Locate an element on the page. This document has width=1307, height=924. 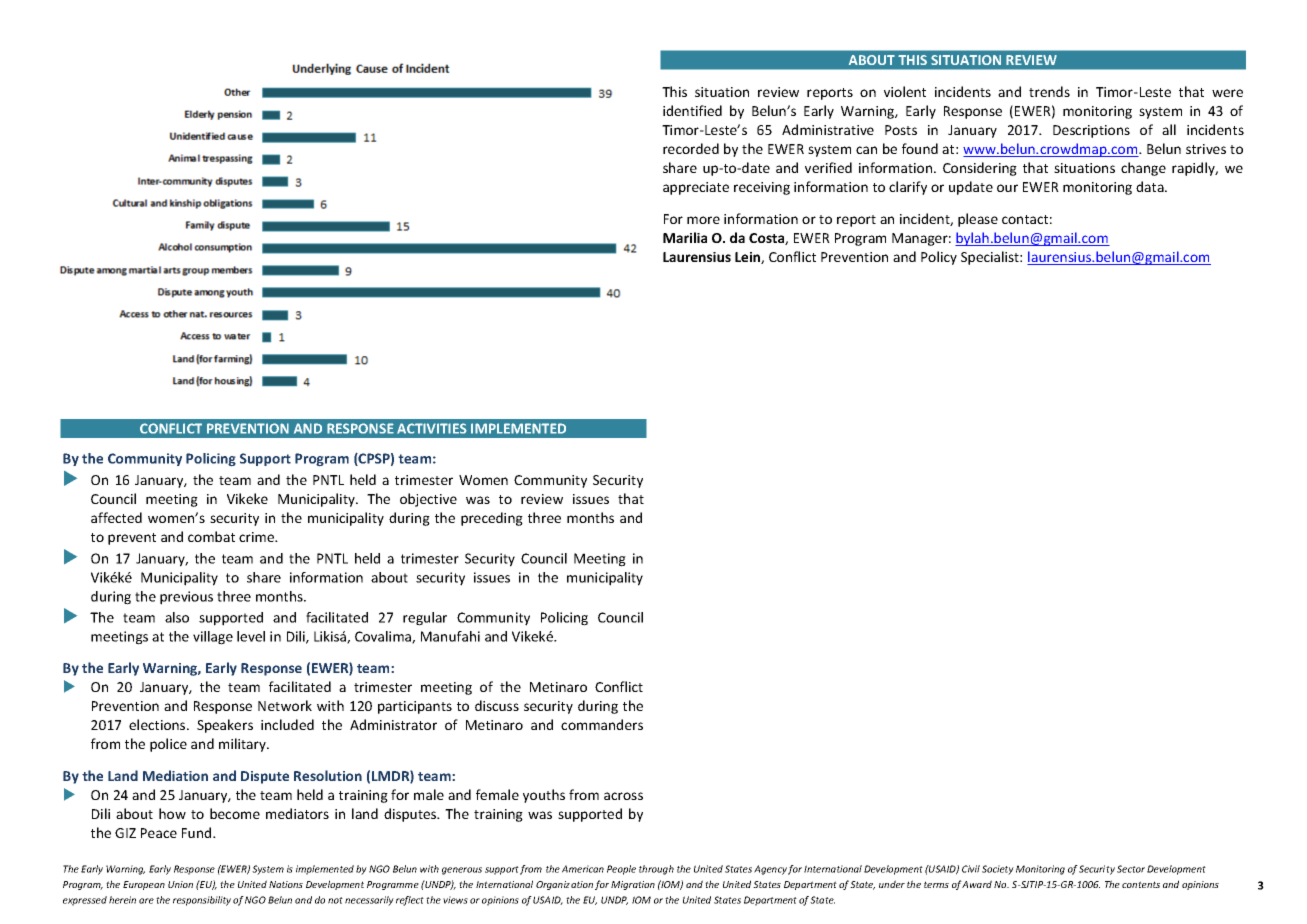
Union is located at coordinates (180, 884).
